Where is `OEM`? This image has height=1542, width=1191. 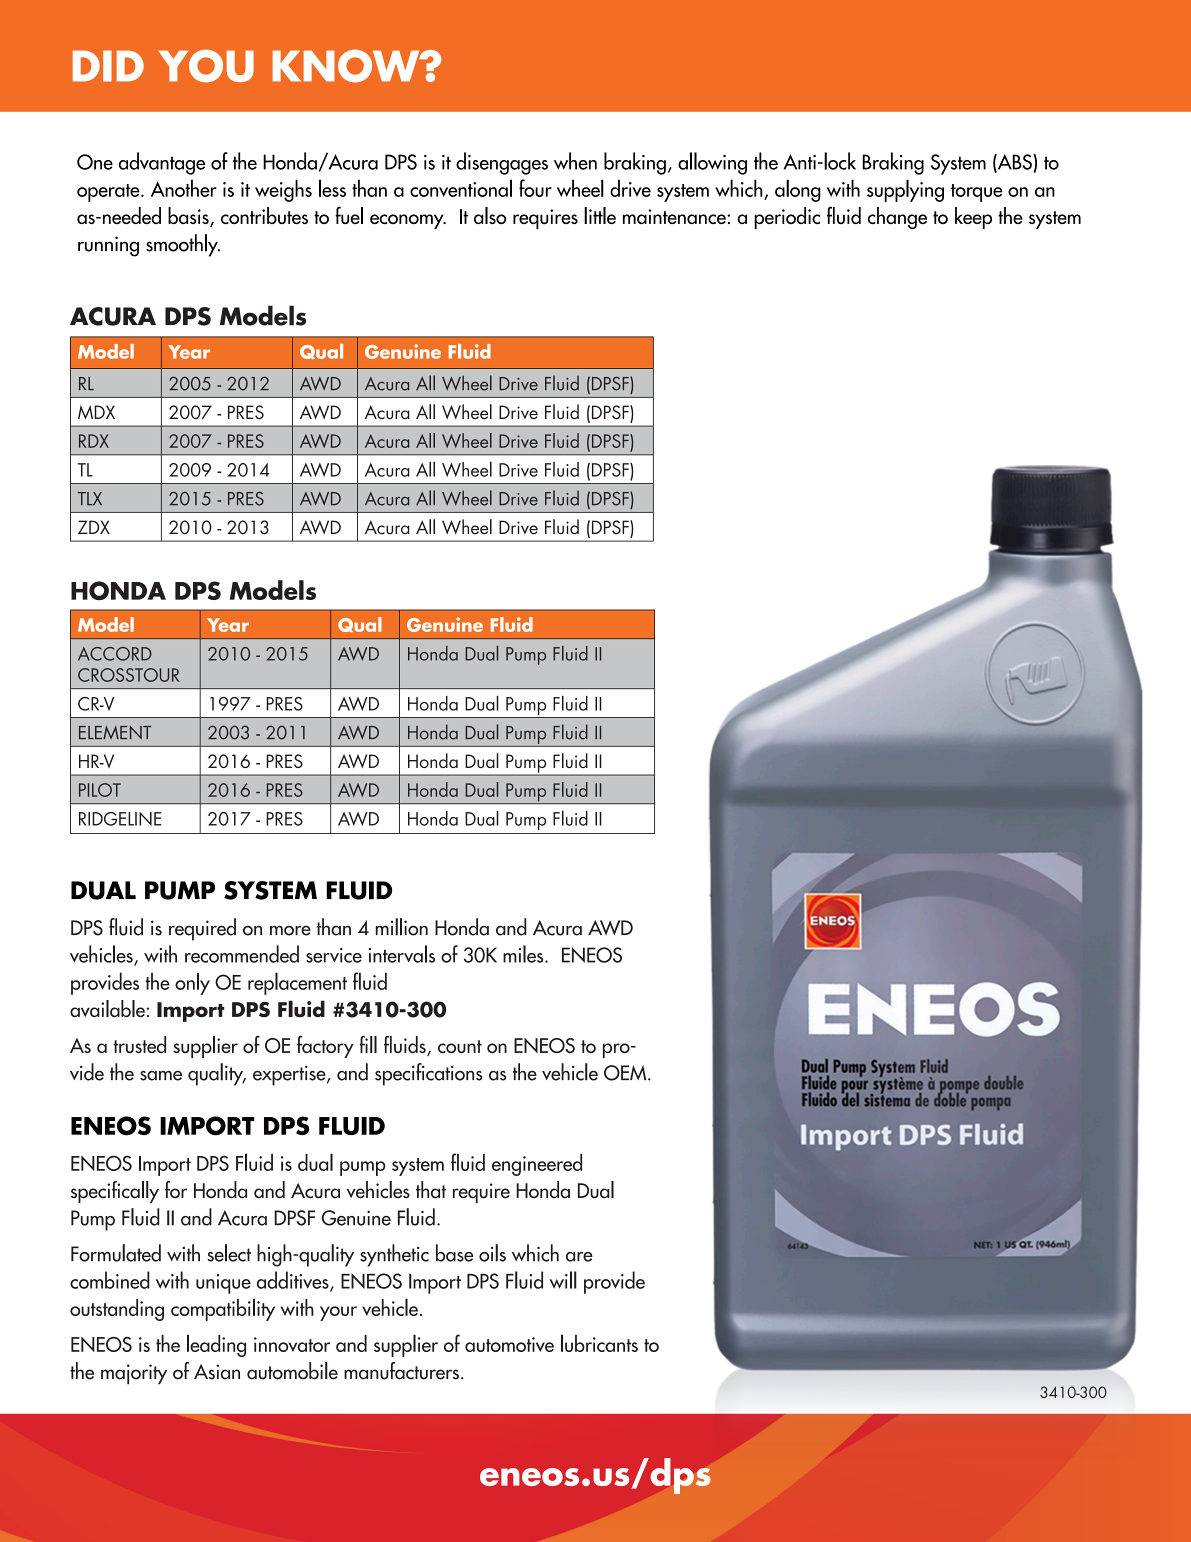 OEM is located at coordinates (626, 1073).
